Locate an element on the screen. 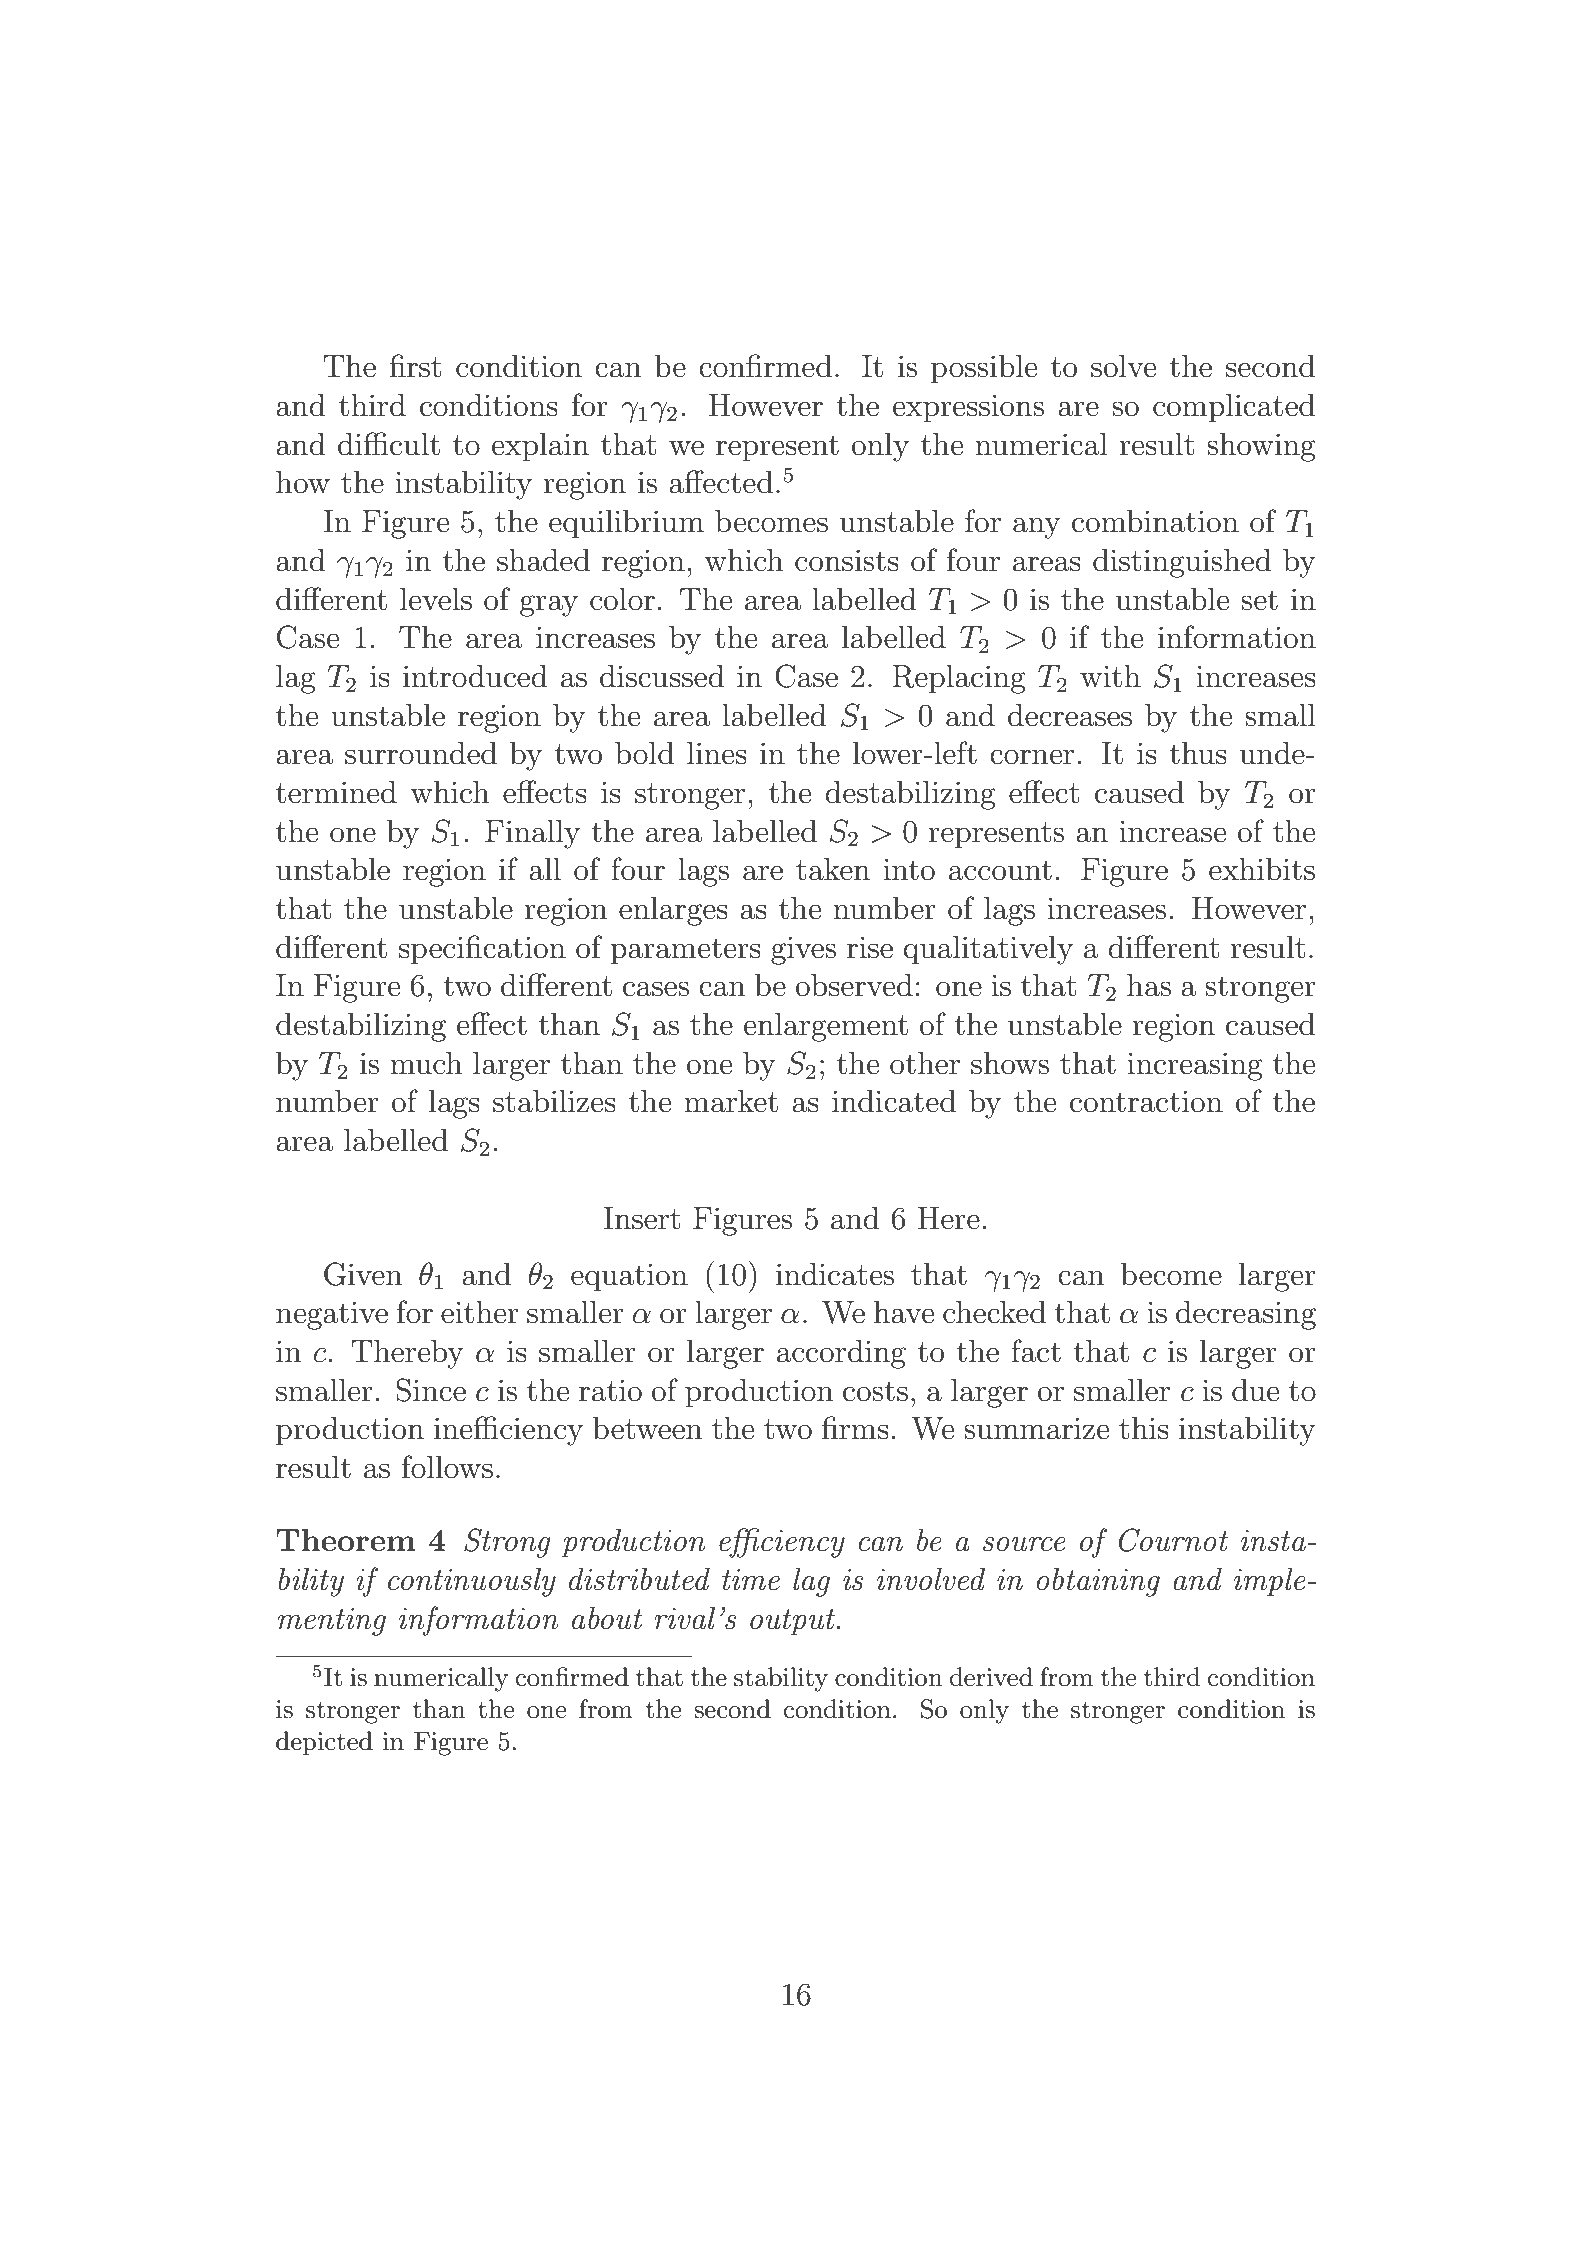 The height and width of the screenshot is (2255, 1594). either is located at coordinates (480, 1312).
